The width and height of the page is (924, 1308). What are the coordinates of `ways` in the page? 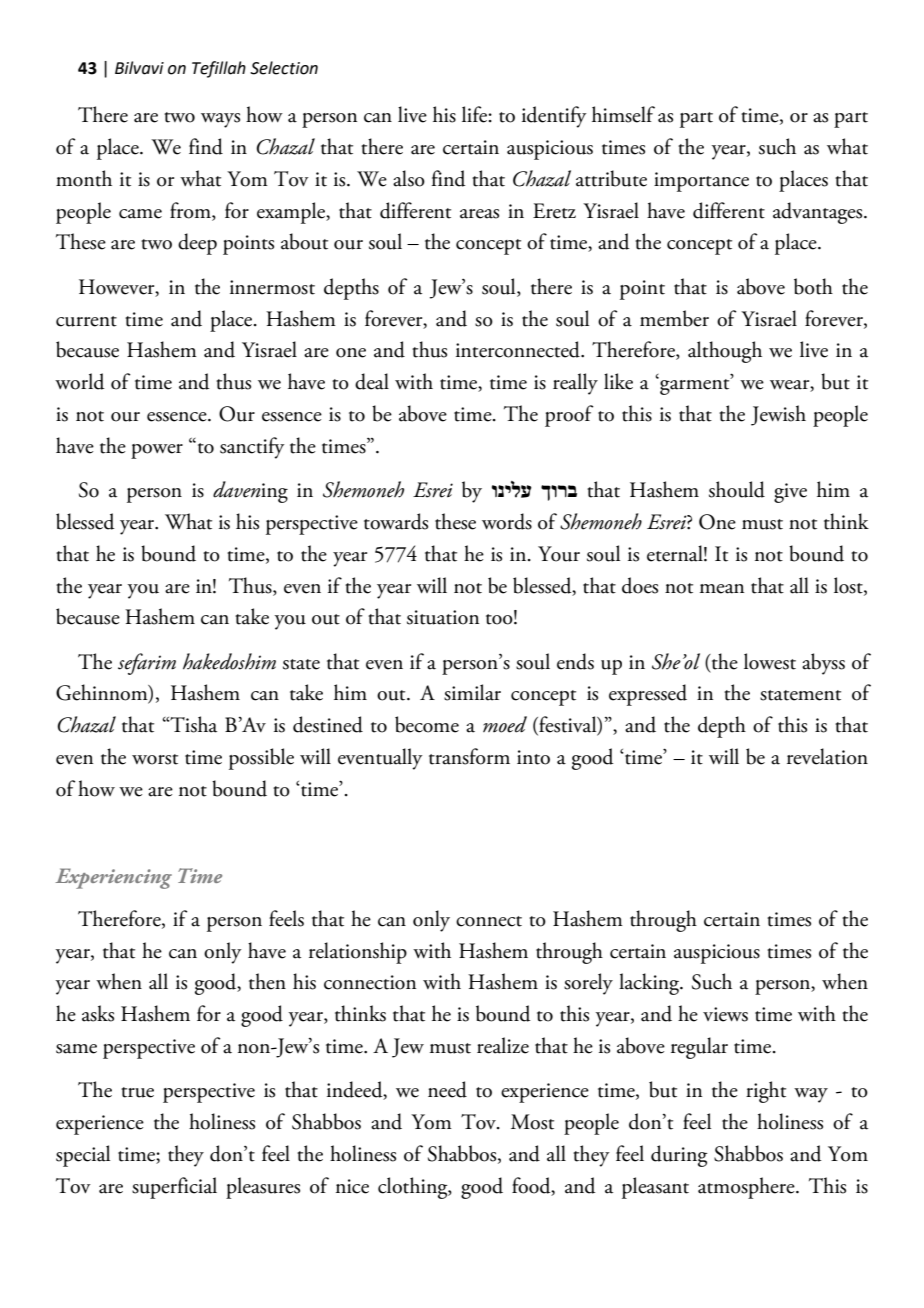 It's located at (220, 120).
